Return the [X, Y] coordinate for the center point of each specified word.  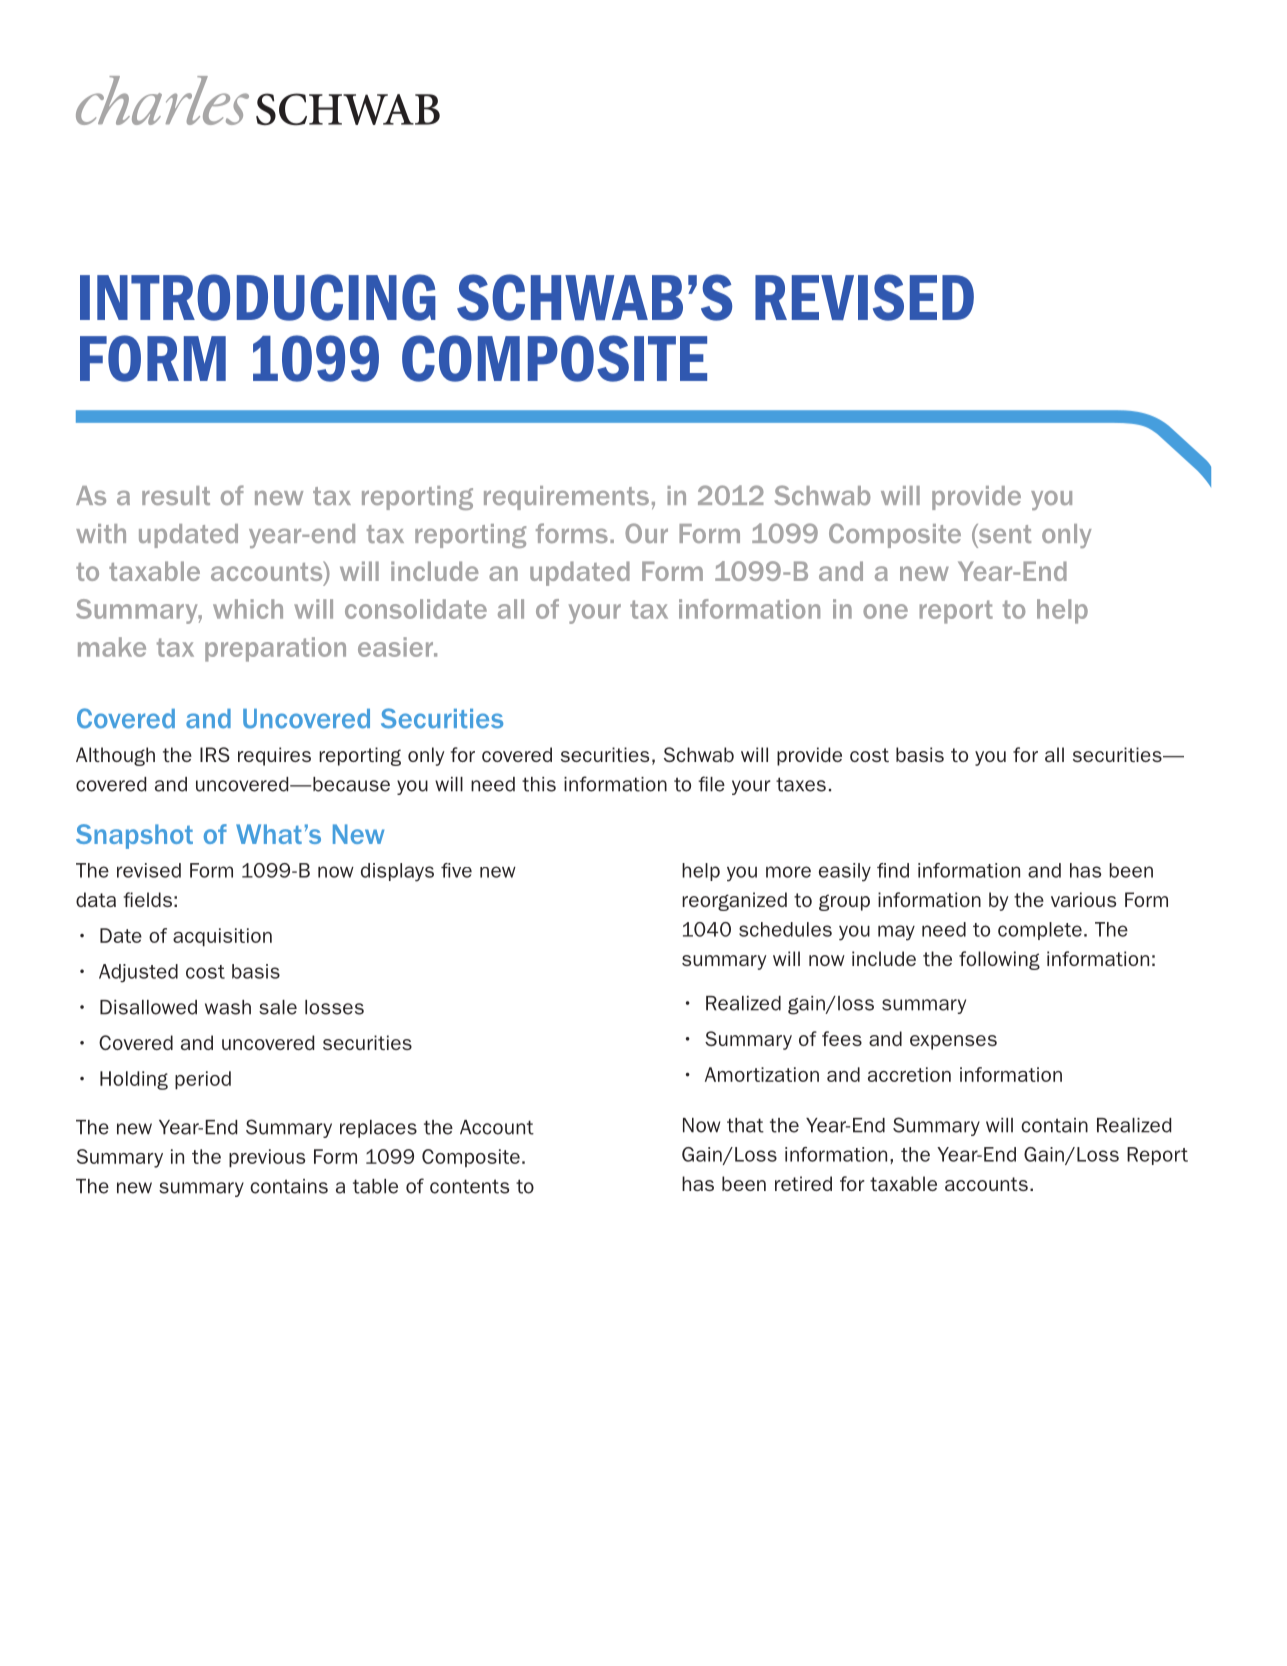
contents [469, 1186]
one [885, 611]
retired [803, 1183]
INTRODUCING [258, 297]
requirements [566, 498]
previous [267, 1158]
